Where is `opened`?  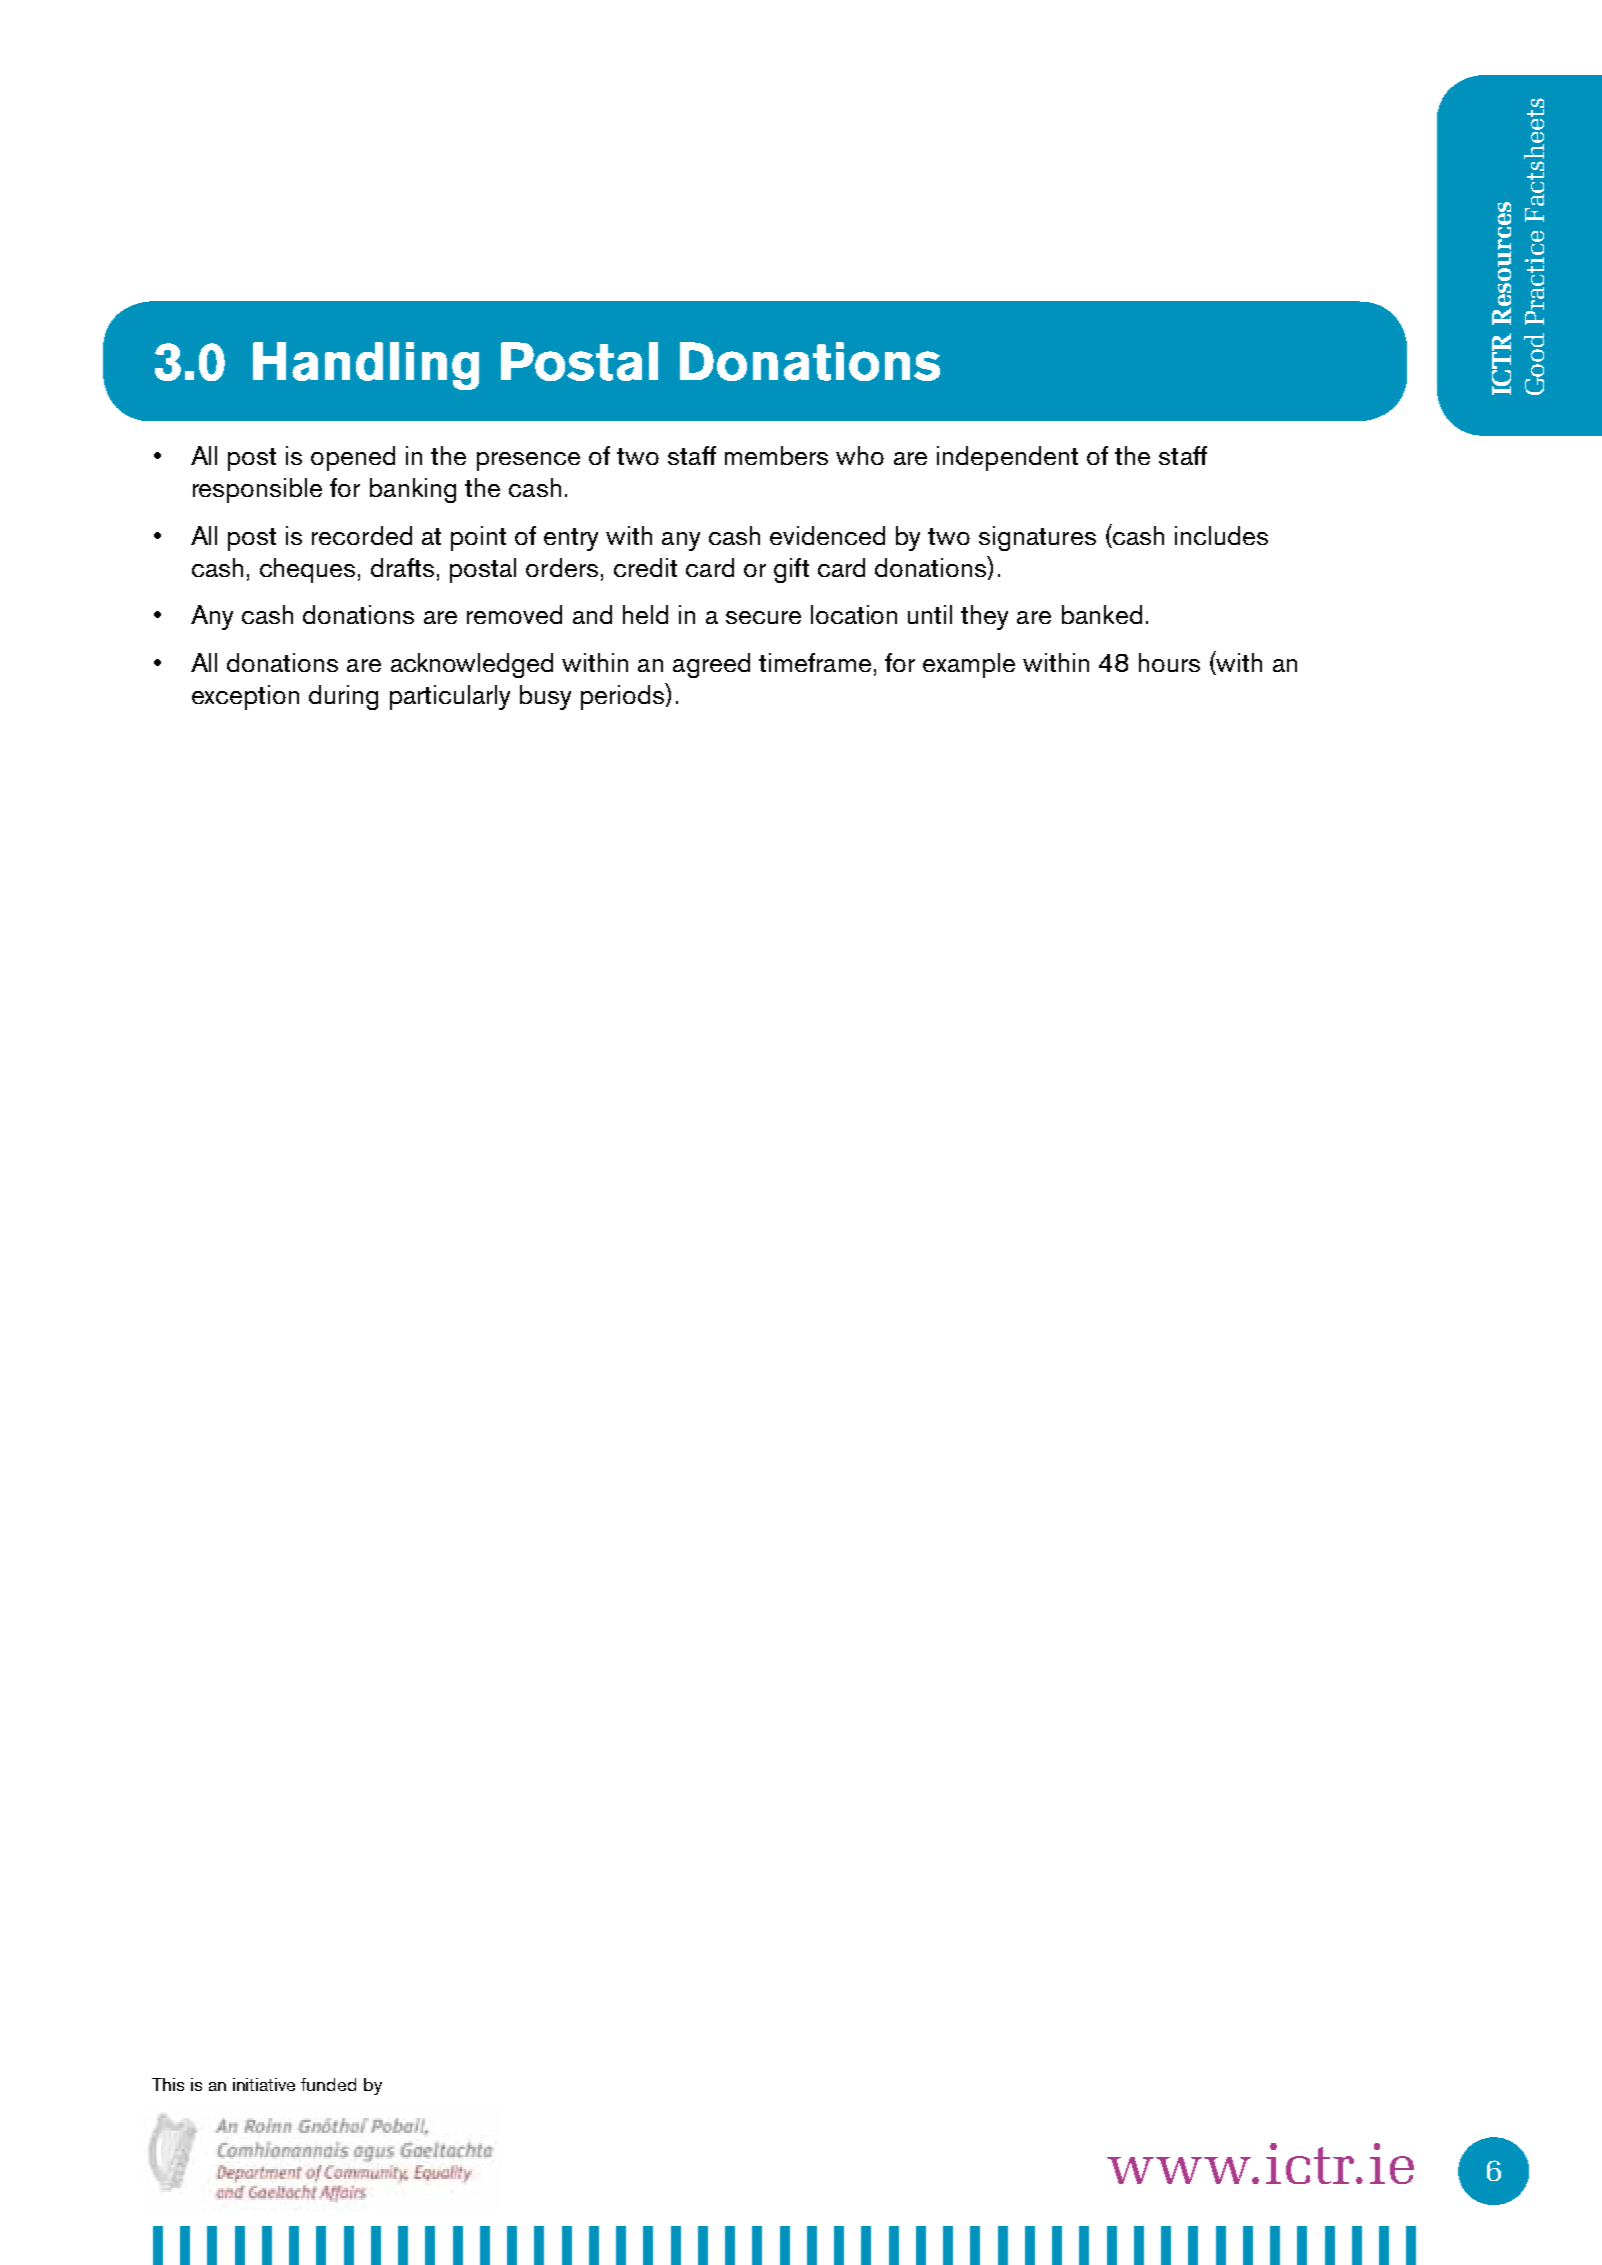 opened is located at coordinates (353, 458).
